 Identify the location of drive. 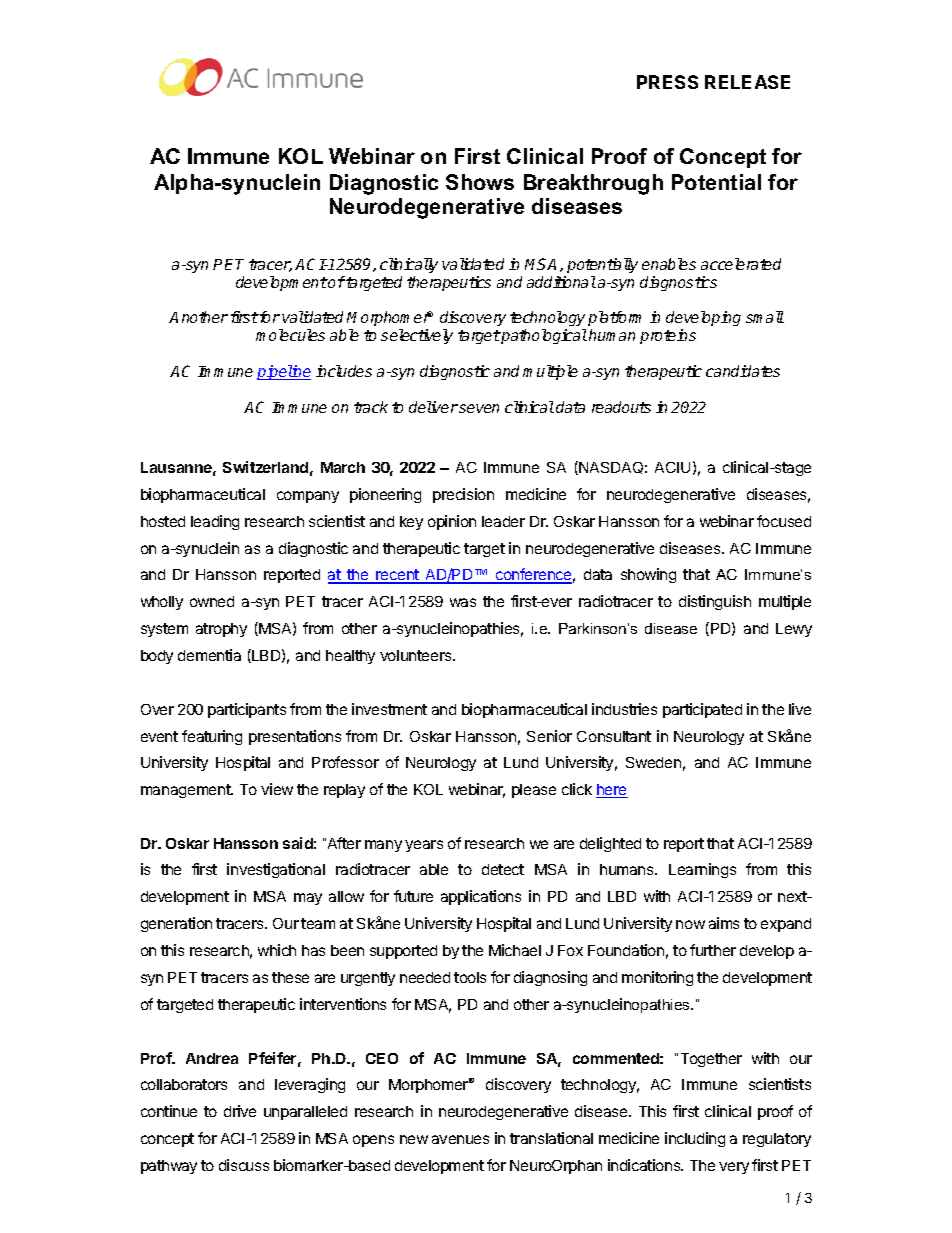
(240, 1111).
